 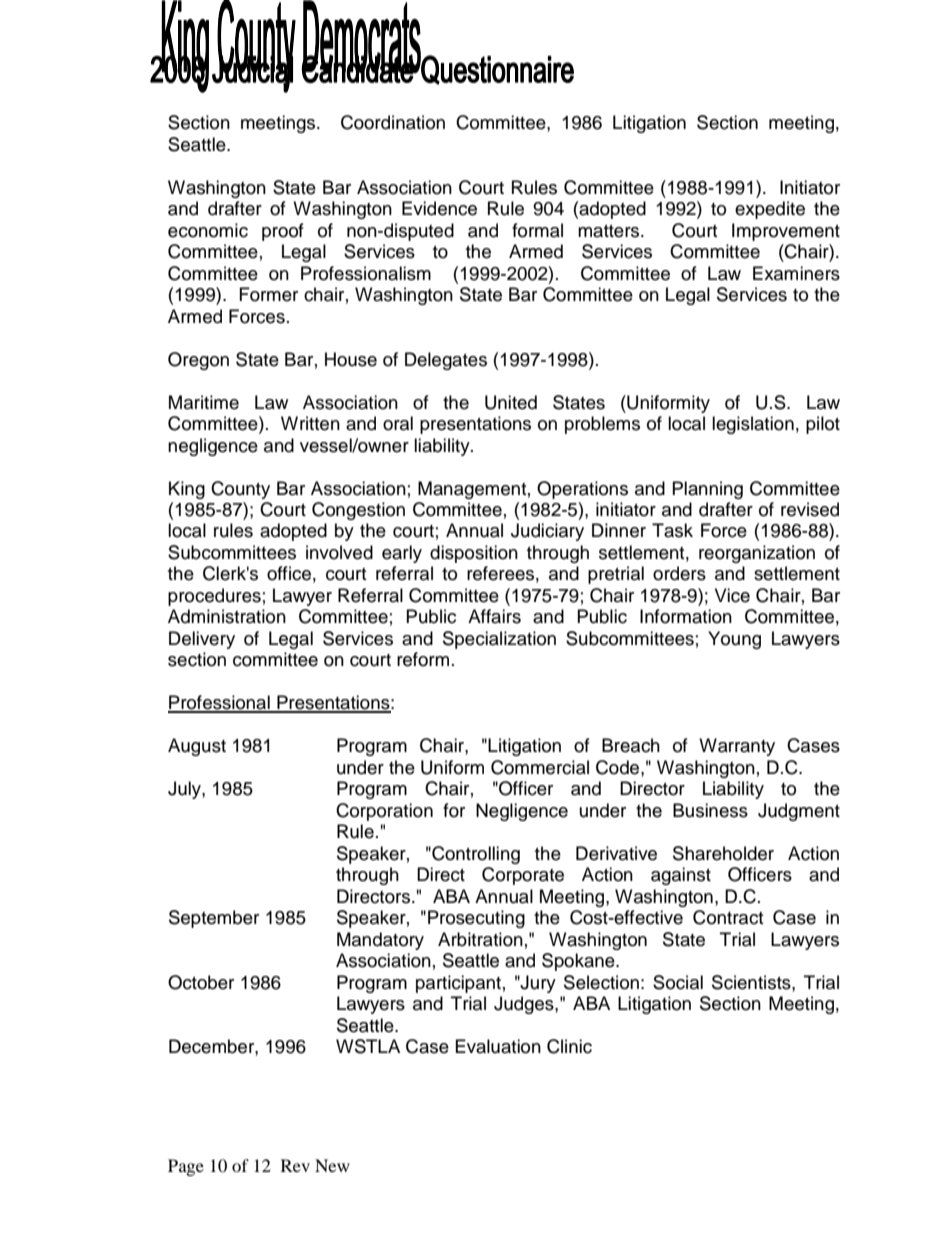 What do you see at coordinates (439, 208) in the image?
I see `Evidence` at bounding box center [439, 208].
